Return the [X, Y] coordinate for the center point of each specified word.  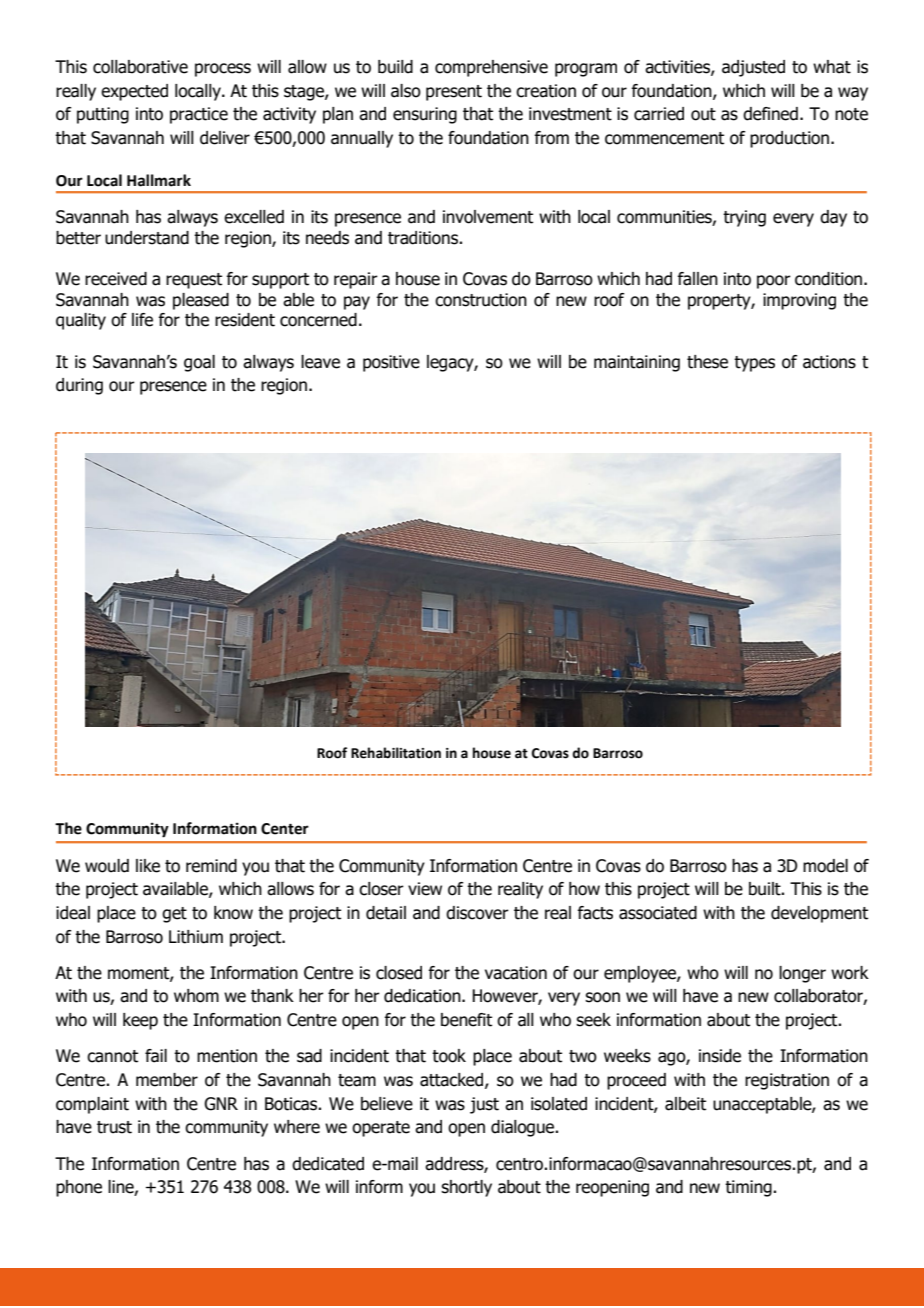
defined [770, 114]
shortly [466, 1188]
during [79, 386]
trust [114, 1127]
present [454, 93]
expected [134, 92]
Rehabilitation [396, 753]
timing [749, 1188]
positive [391, 363]
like [148, 866]
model [825, 866]
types [754, 364]
